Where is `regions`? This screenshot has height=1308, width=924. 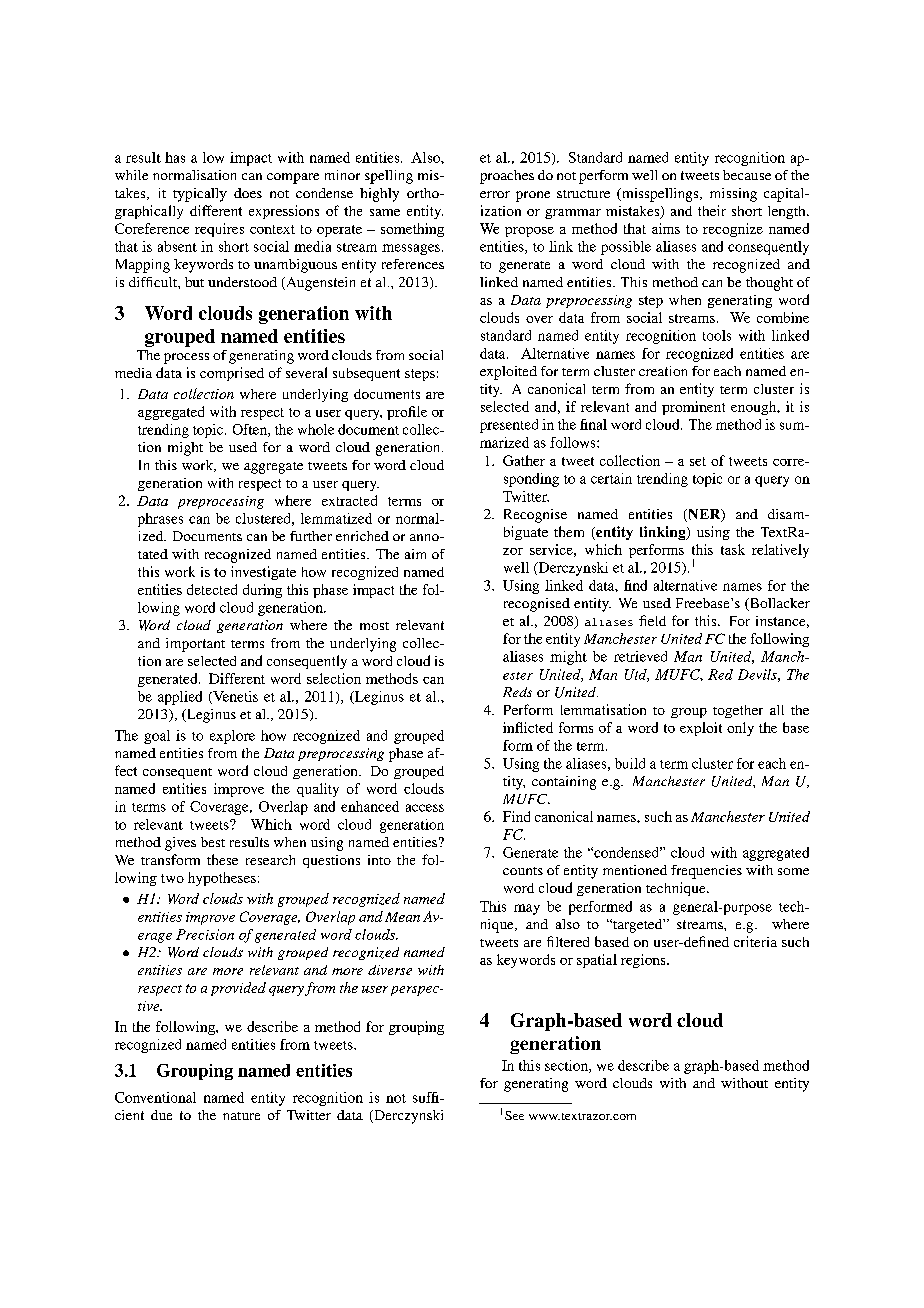
regions is located at coordinates (644, 961).
